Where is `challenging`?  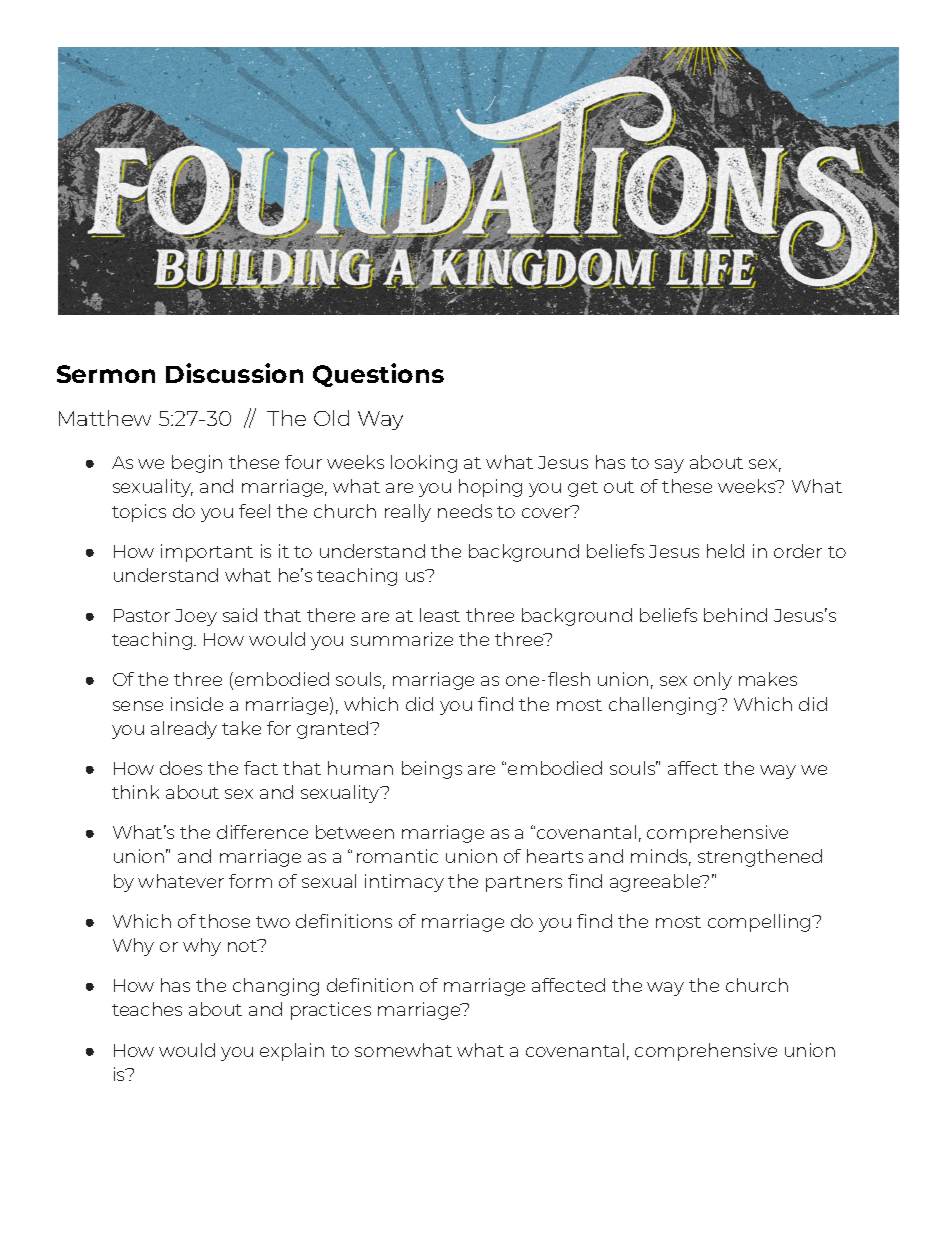
challenging is located at coordinates (664, 706).
